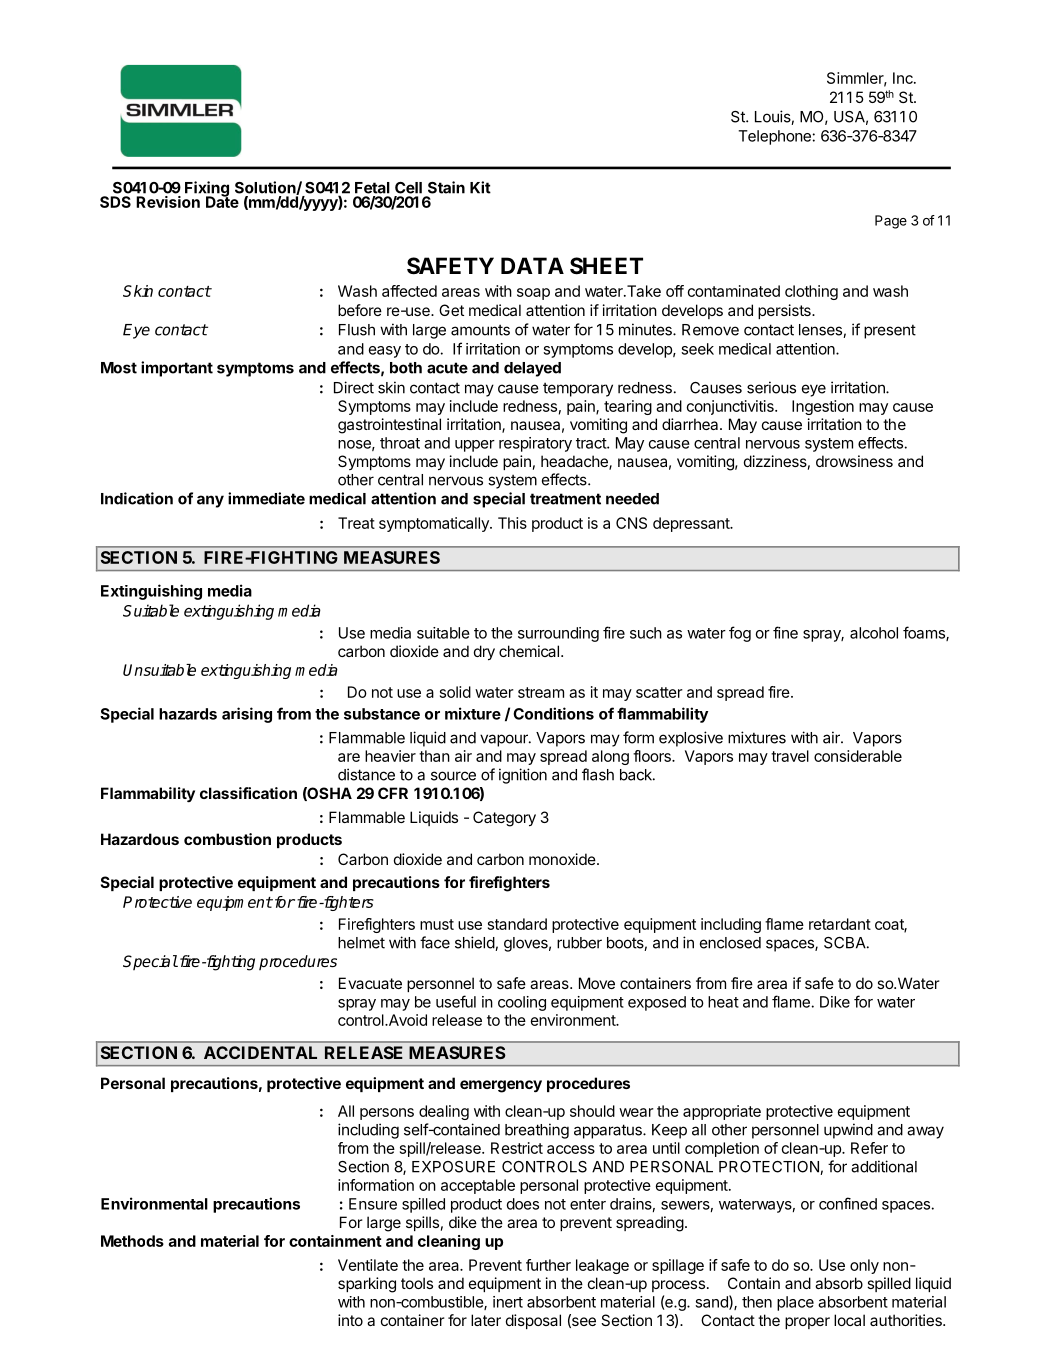 The height and width of the document is (1367, 1056). I want to click on Methods, so click(132, 1241).
